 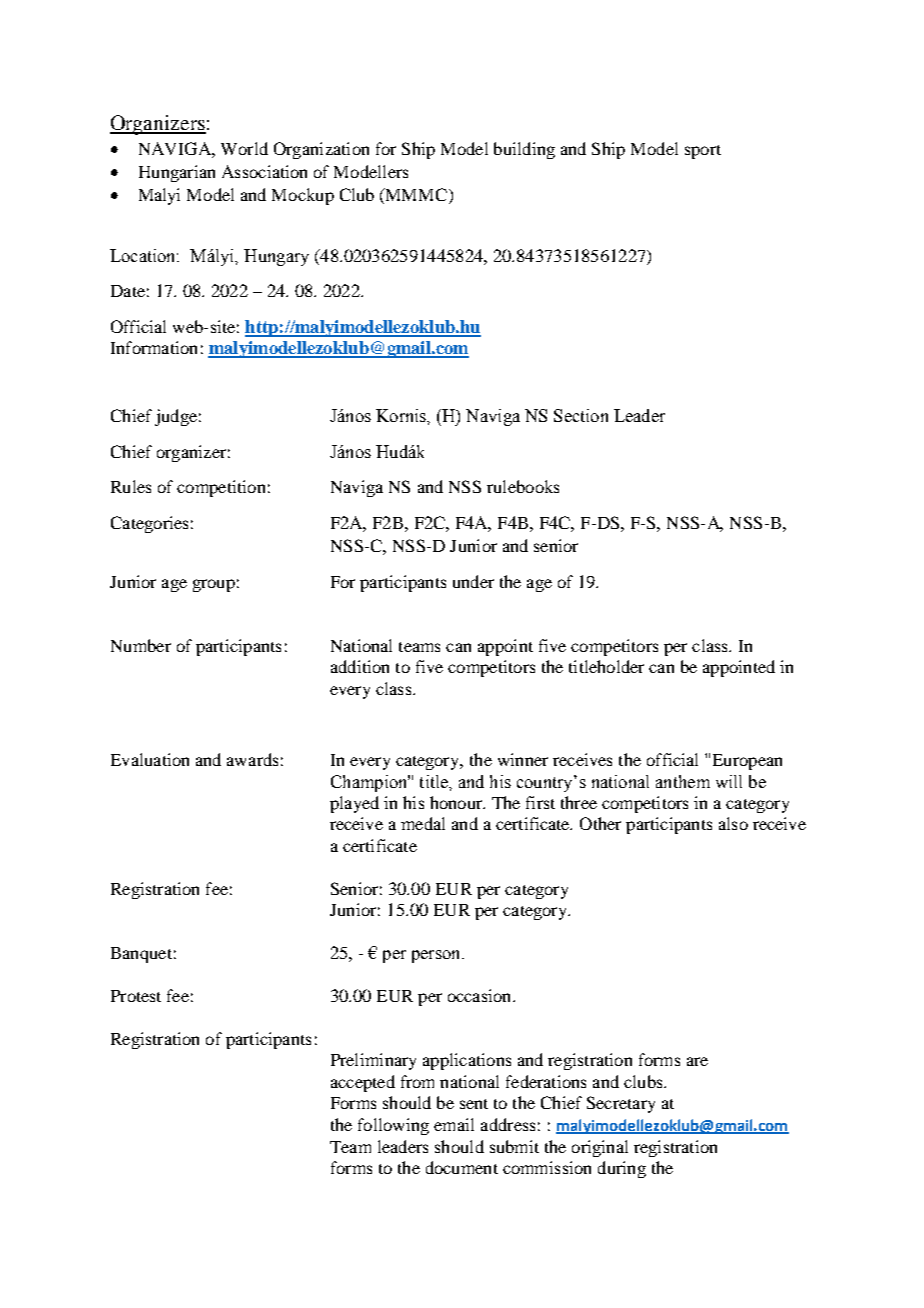 I want to click on building, so click(x=524, y=150).
